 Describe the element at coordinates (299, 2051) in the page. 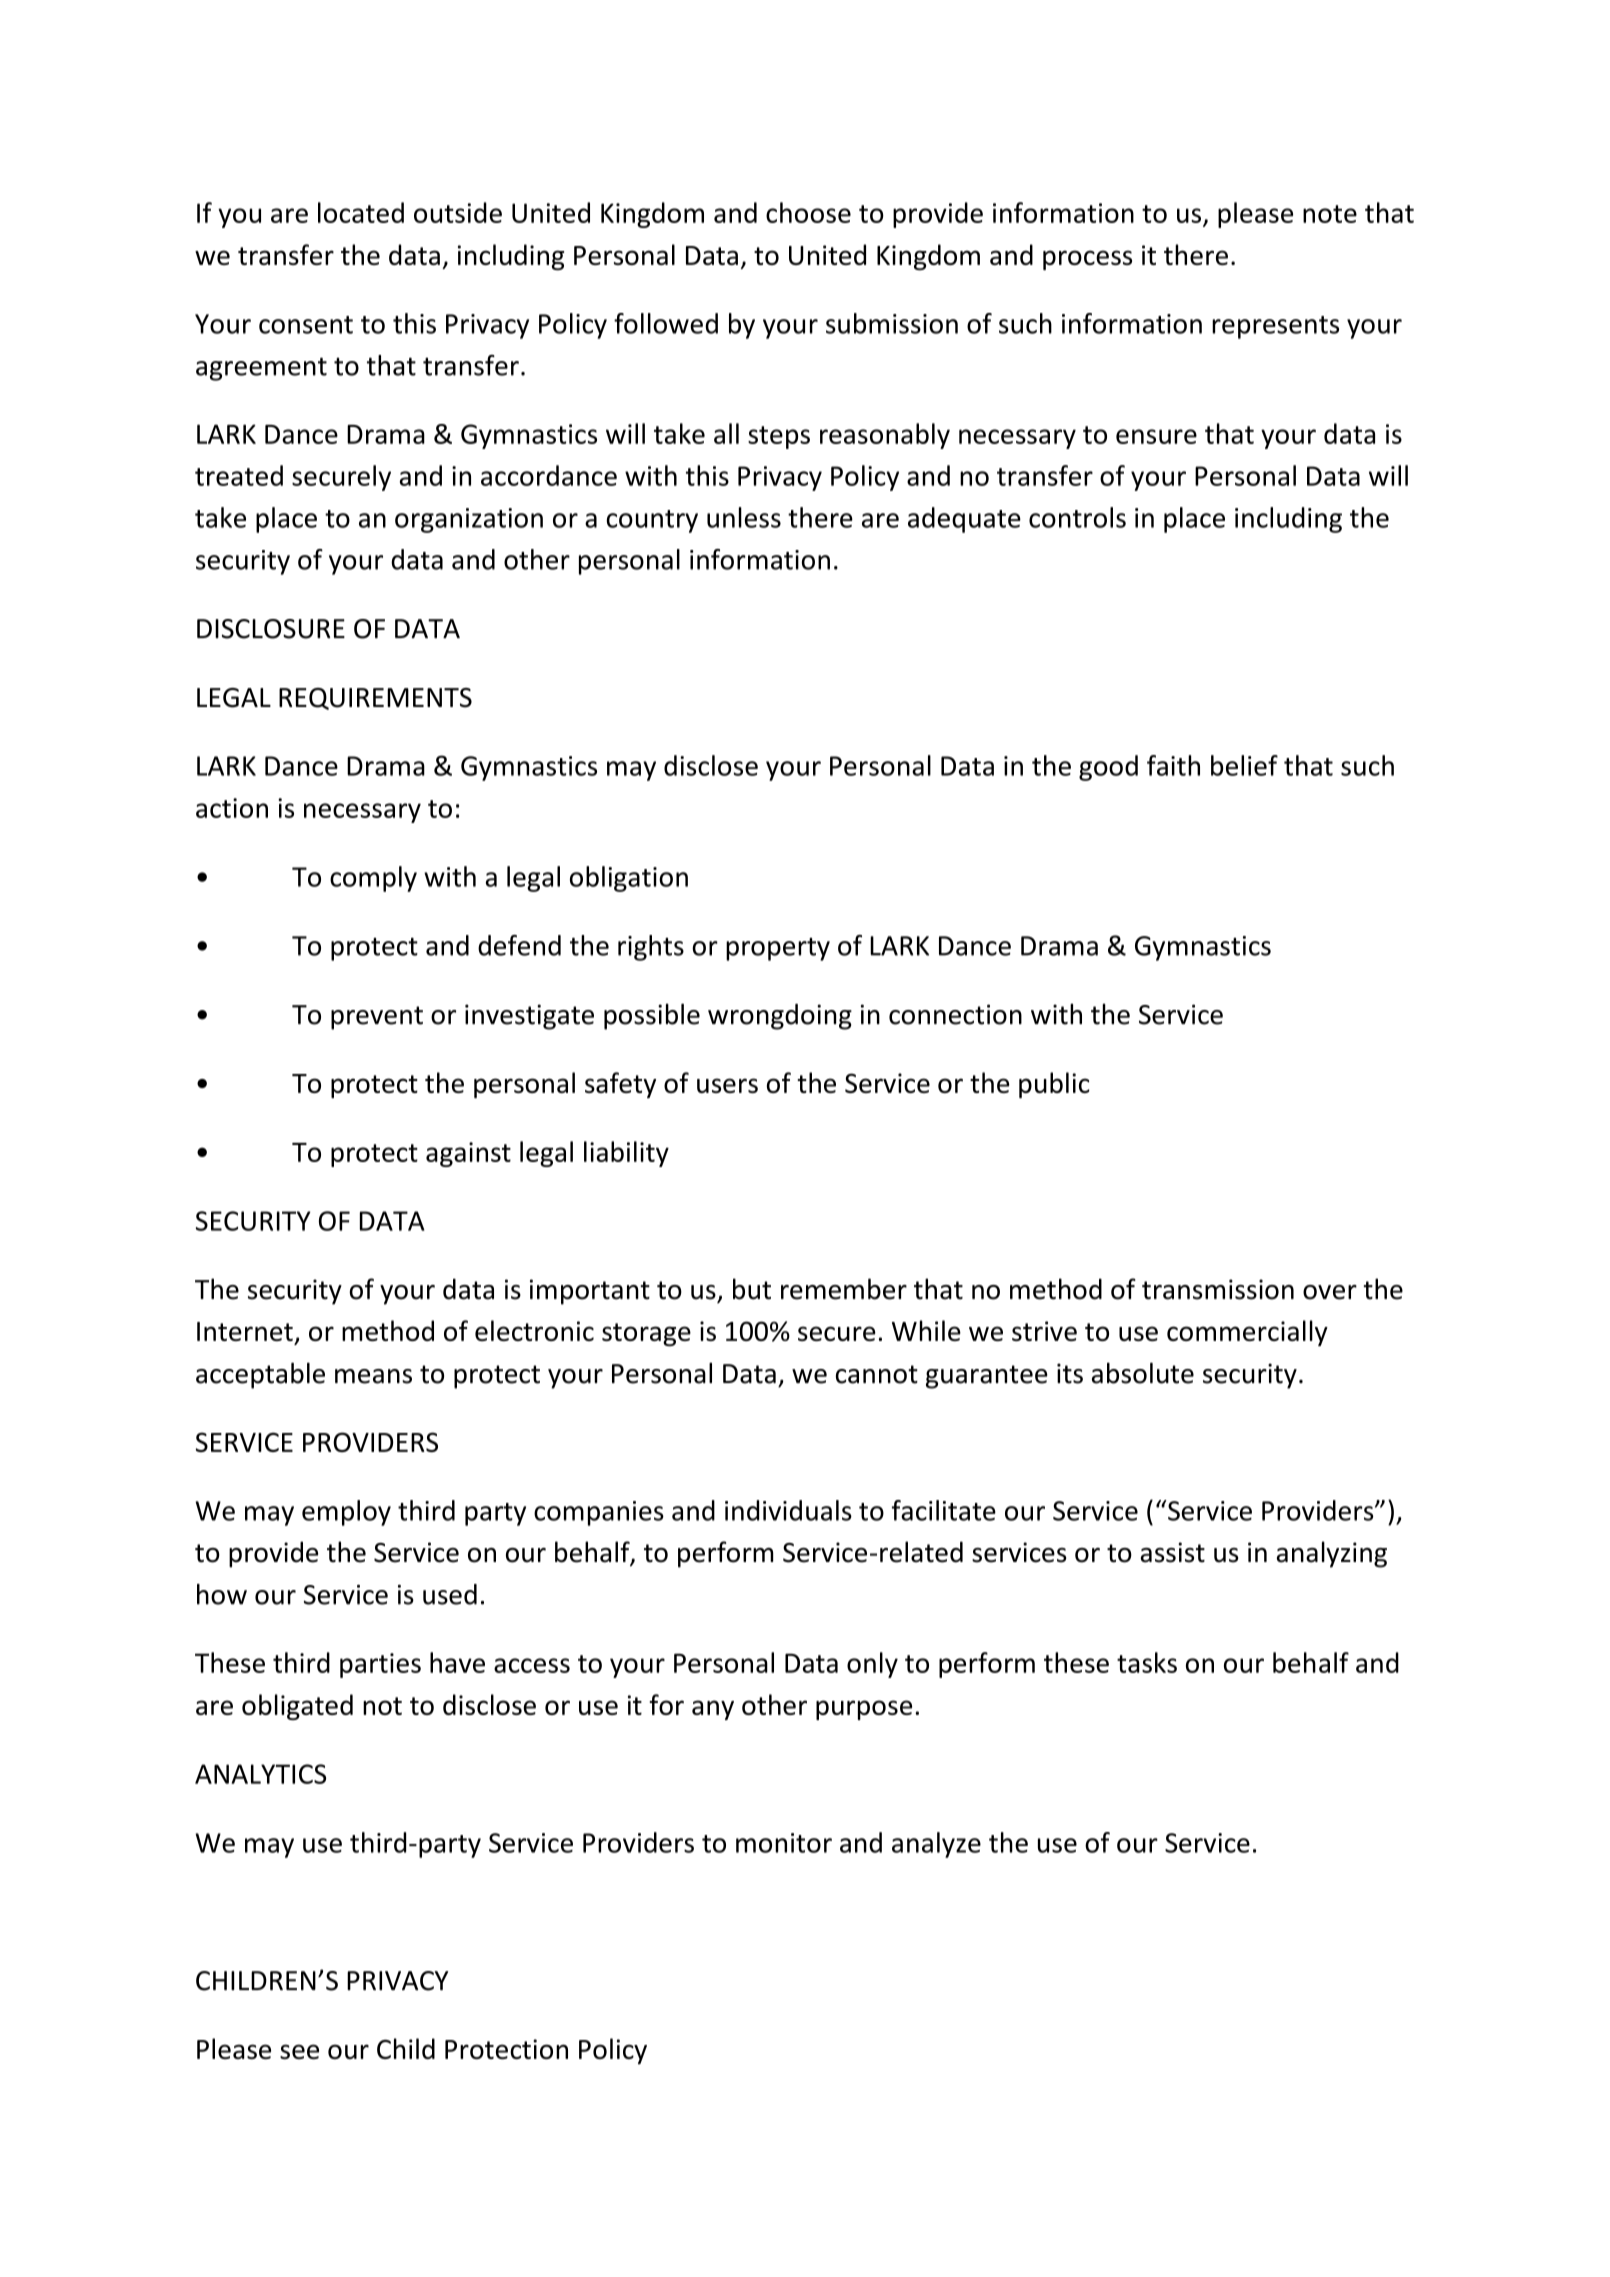

I see `see` at that location.
